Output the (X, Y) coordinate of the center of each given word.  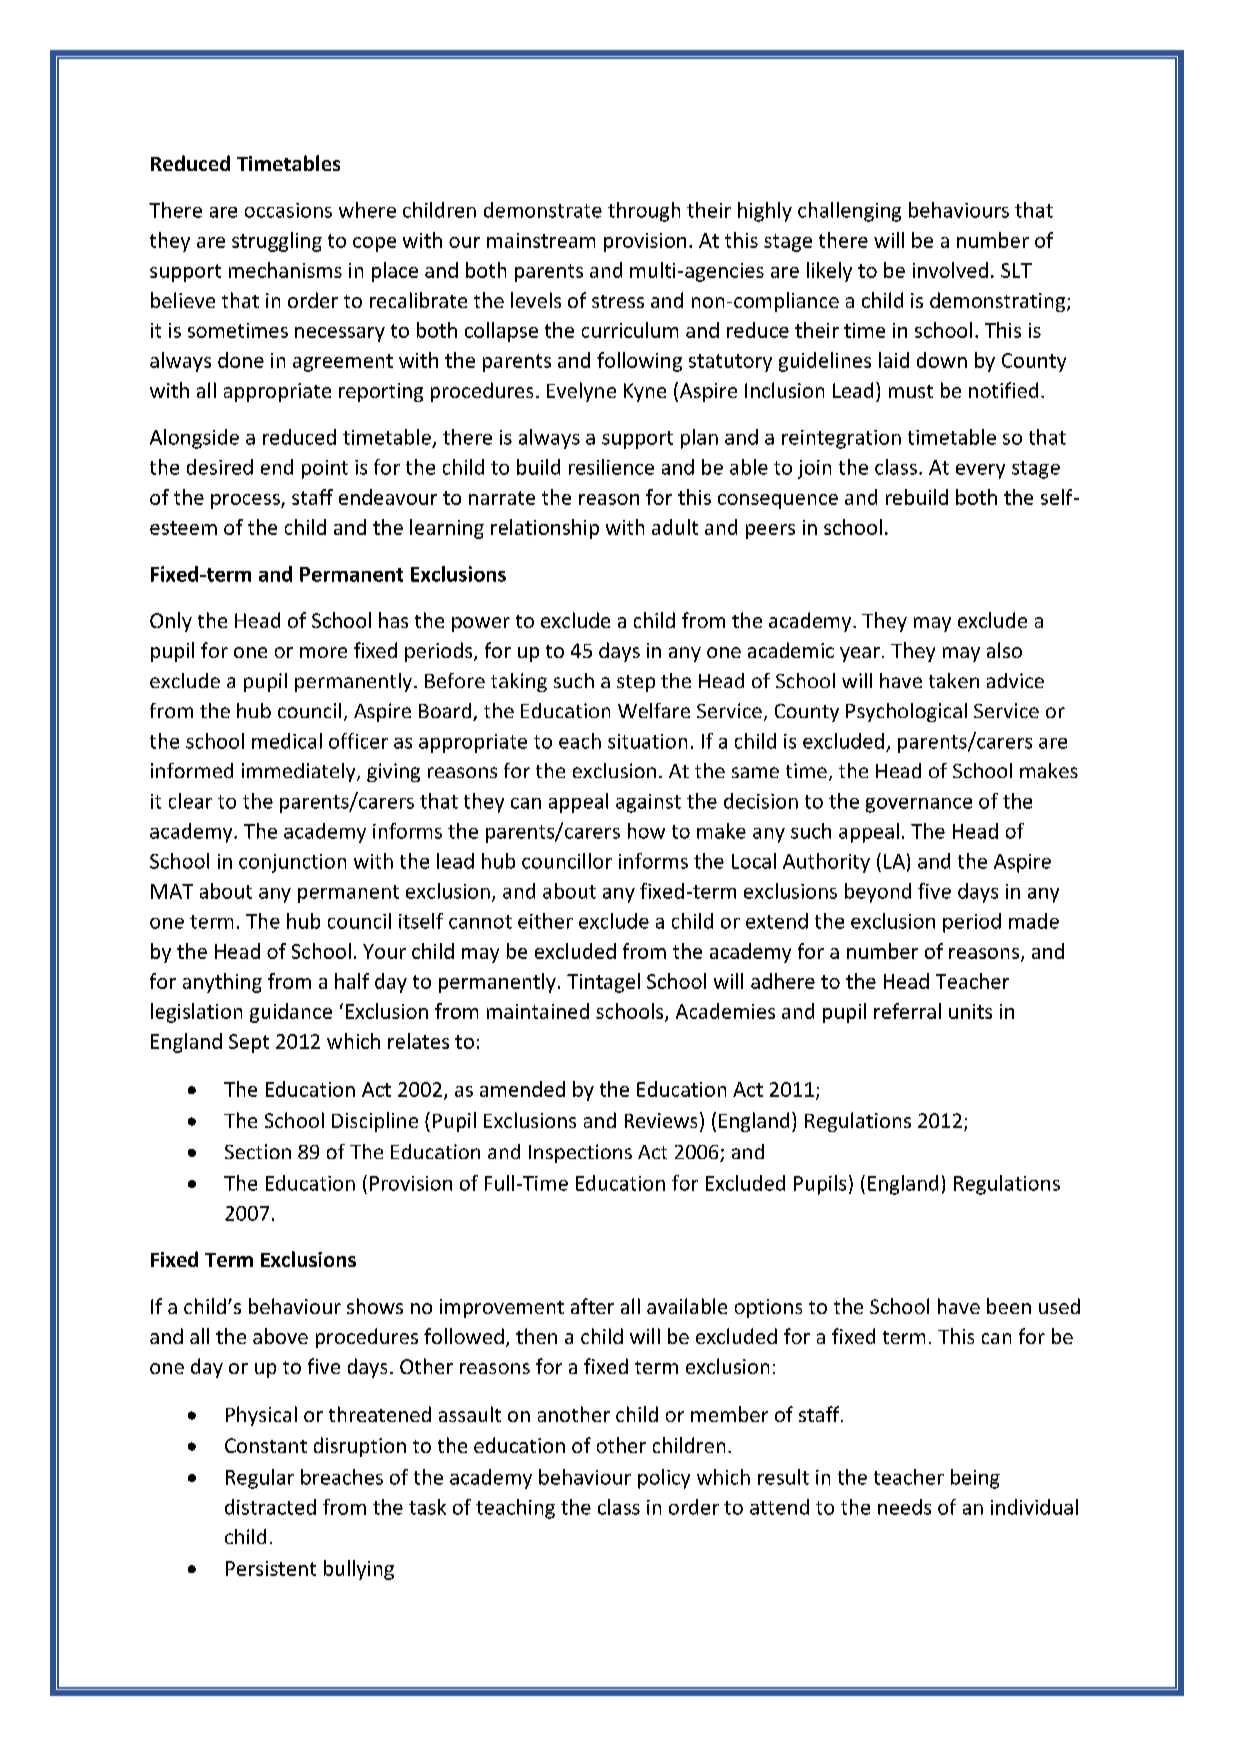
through (644, 212)
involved (950, 270)
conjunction (292, 863)
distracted (270, 1507)
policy (664, 1479)
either (545, 921)
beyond (878, 893)
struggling (277, 242)
